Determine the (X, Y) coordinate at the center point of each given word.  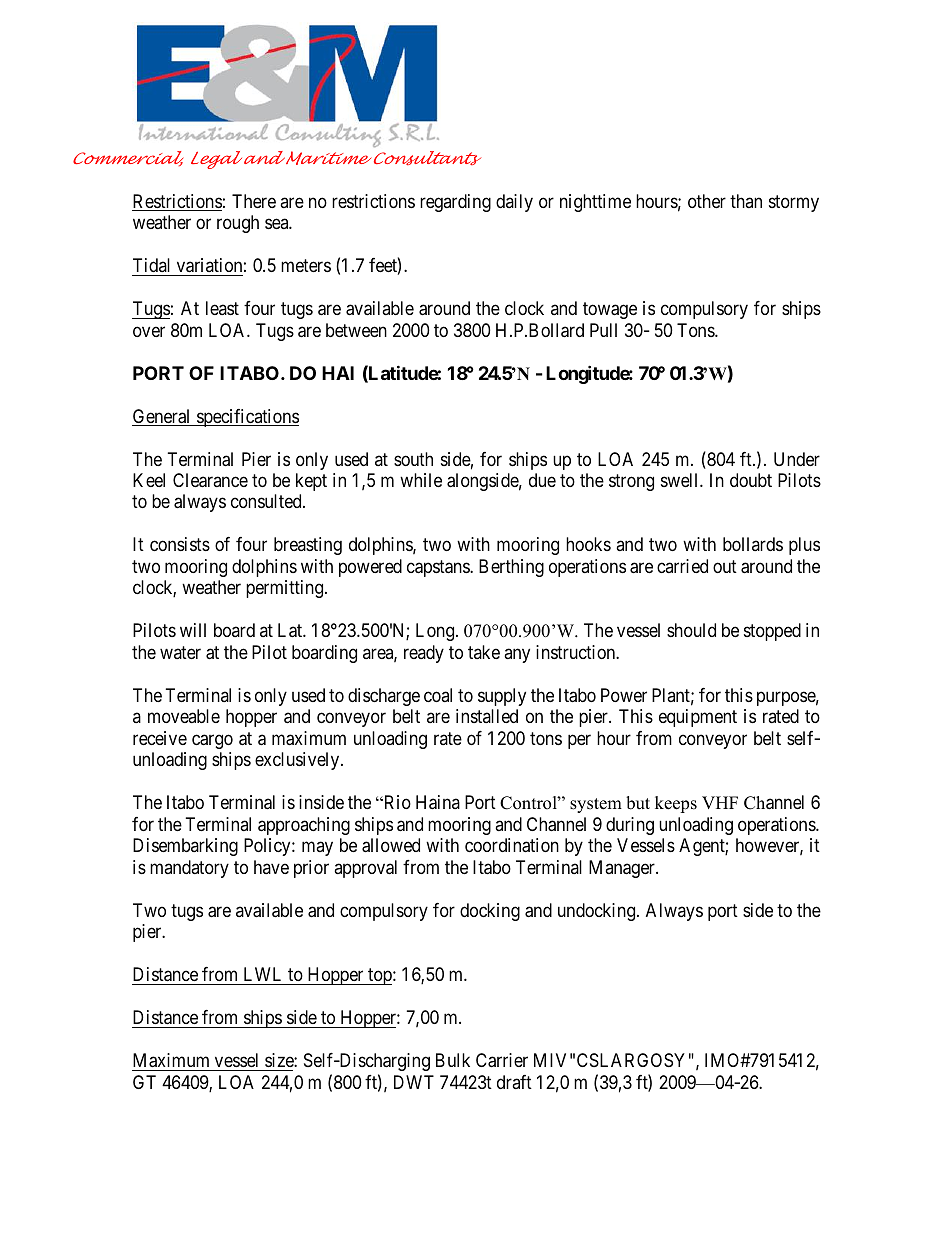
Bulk (453, 1060)
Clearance (210, 480)
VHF (720, 802)
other (707, 201)
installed (487, 716)
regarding (455, 203)
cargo (212, 741)
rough (238, 224)
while (421, 480)
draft (514, 1082)
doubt (751, 480)
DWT (414, 1082)
